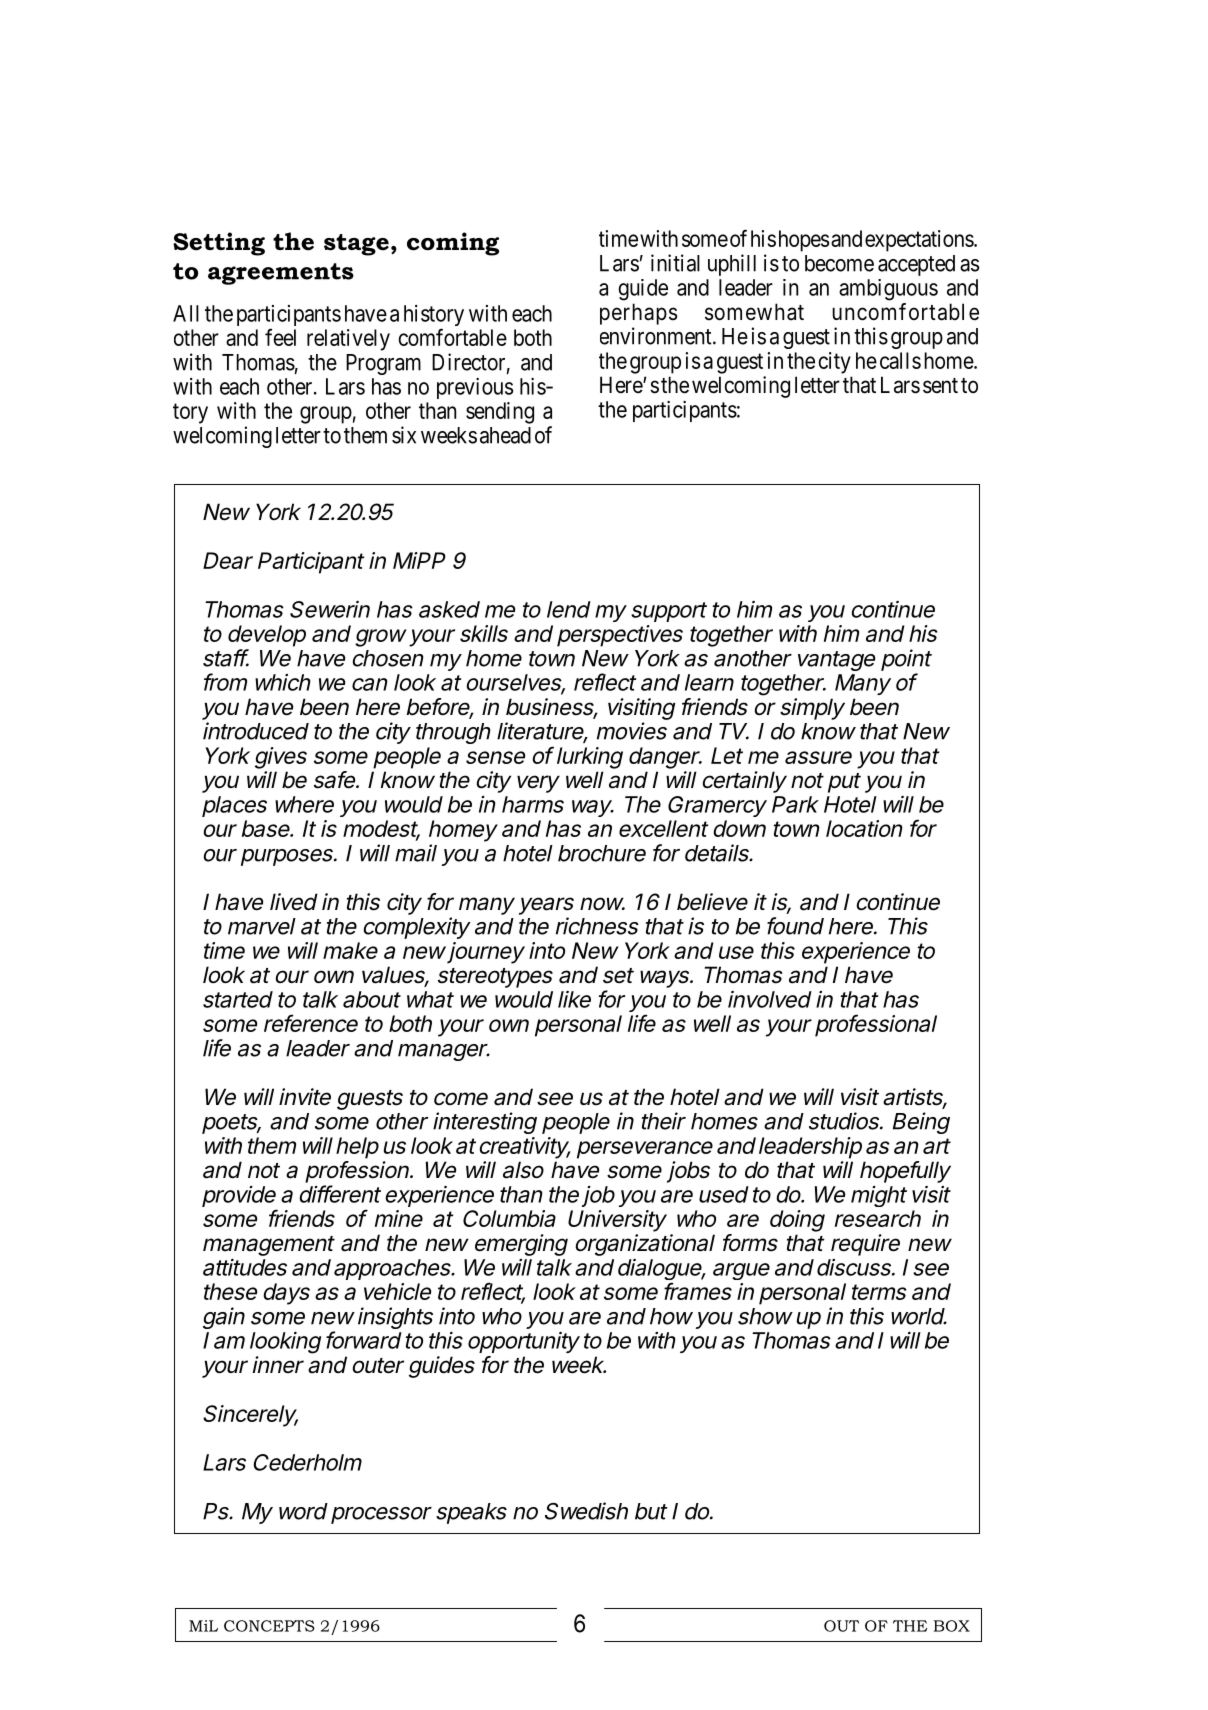 The height and width of the page is (1710, 1208). Describe the element at coordinates (505, 435) in the page. I see `ahead` at that location.
